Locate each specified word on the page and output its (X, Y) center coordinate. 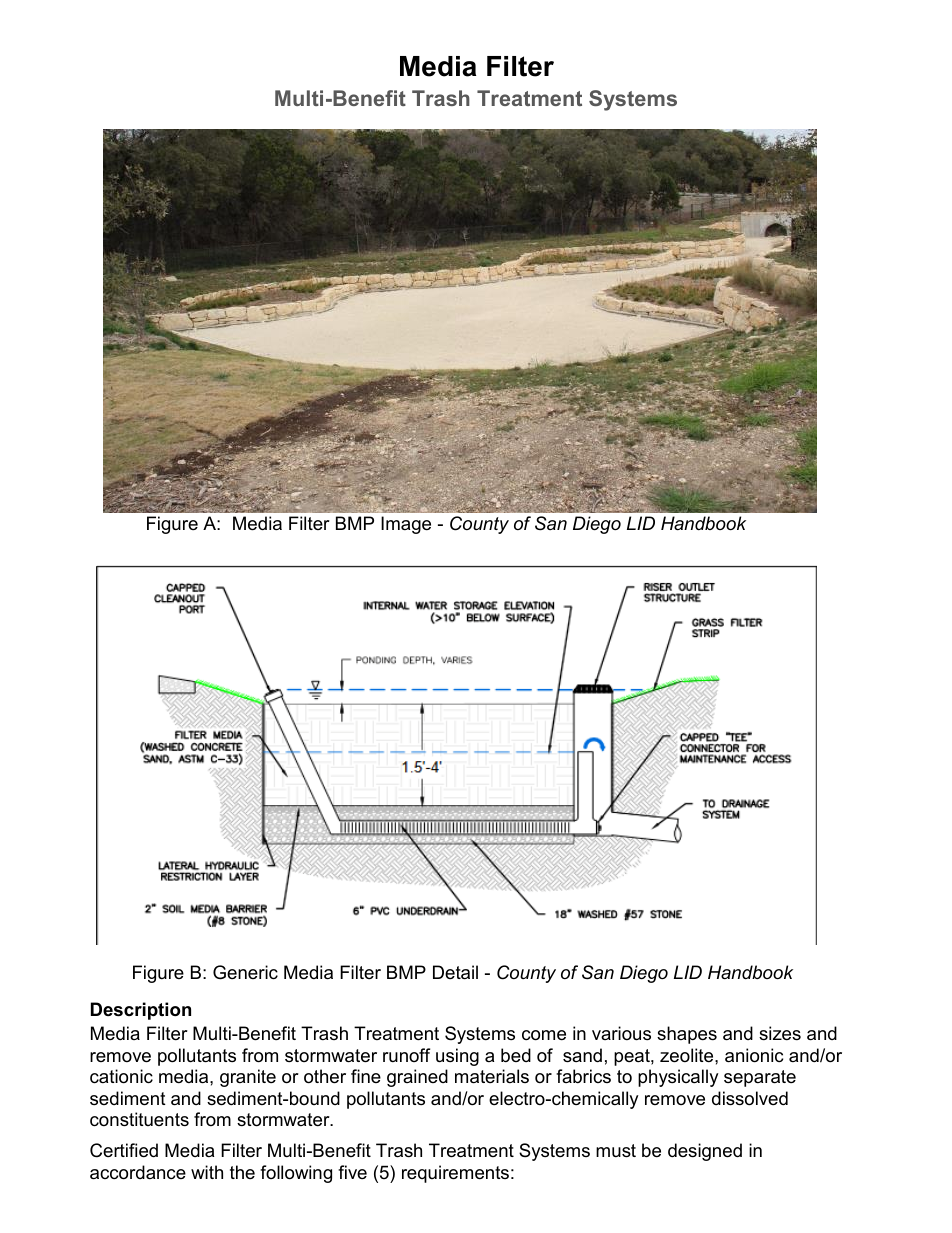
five (352, 1172)
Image (406, 525)
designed (705, 1152)
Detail (455, 972)
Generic (245, 972)
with (207, 1172)
